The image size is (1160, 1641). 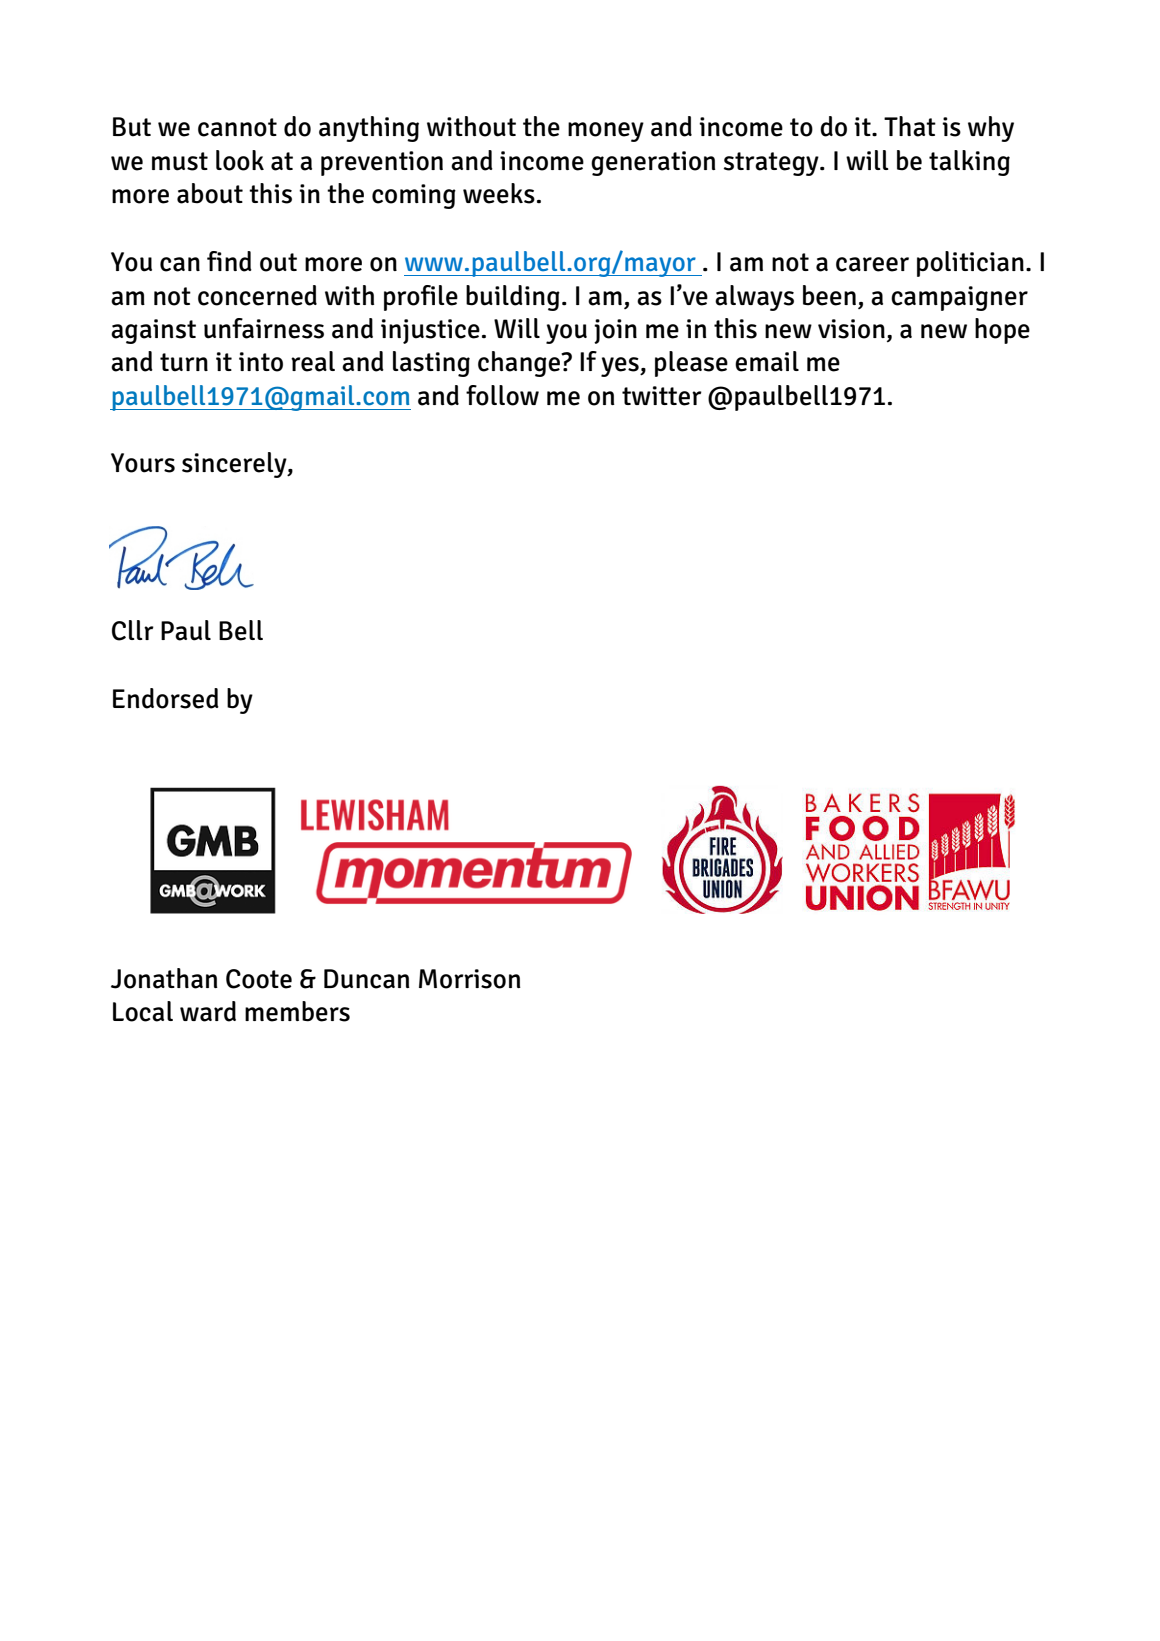 What do you see at coordinates (208, 1011) in the screenshot?
I see `ward` at bounding box center [208, 1011].
